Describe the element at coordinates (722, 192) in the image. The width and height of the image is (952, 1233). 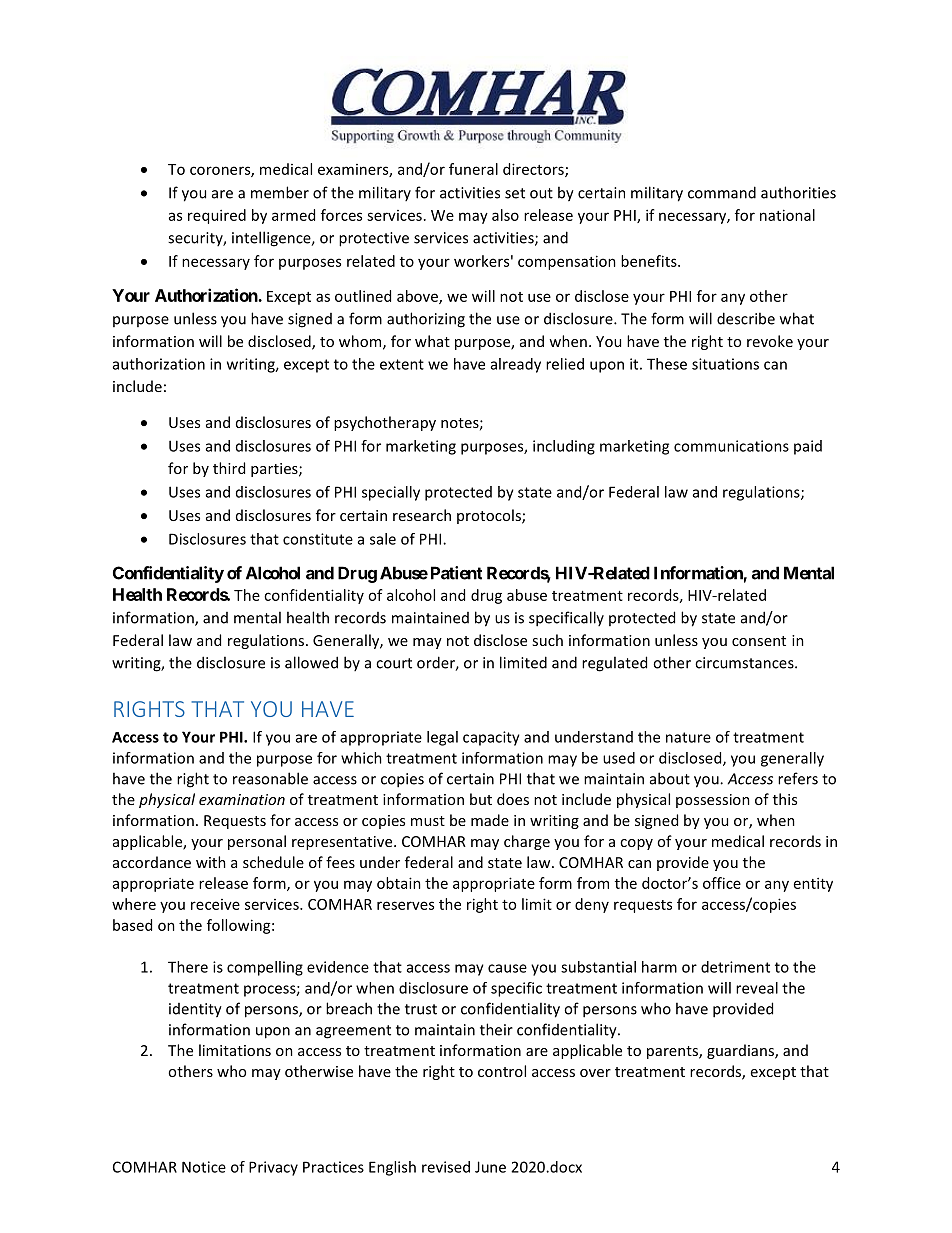
I see `command` at that location.
